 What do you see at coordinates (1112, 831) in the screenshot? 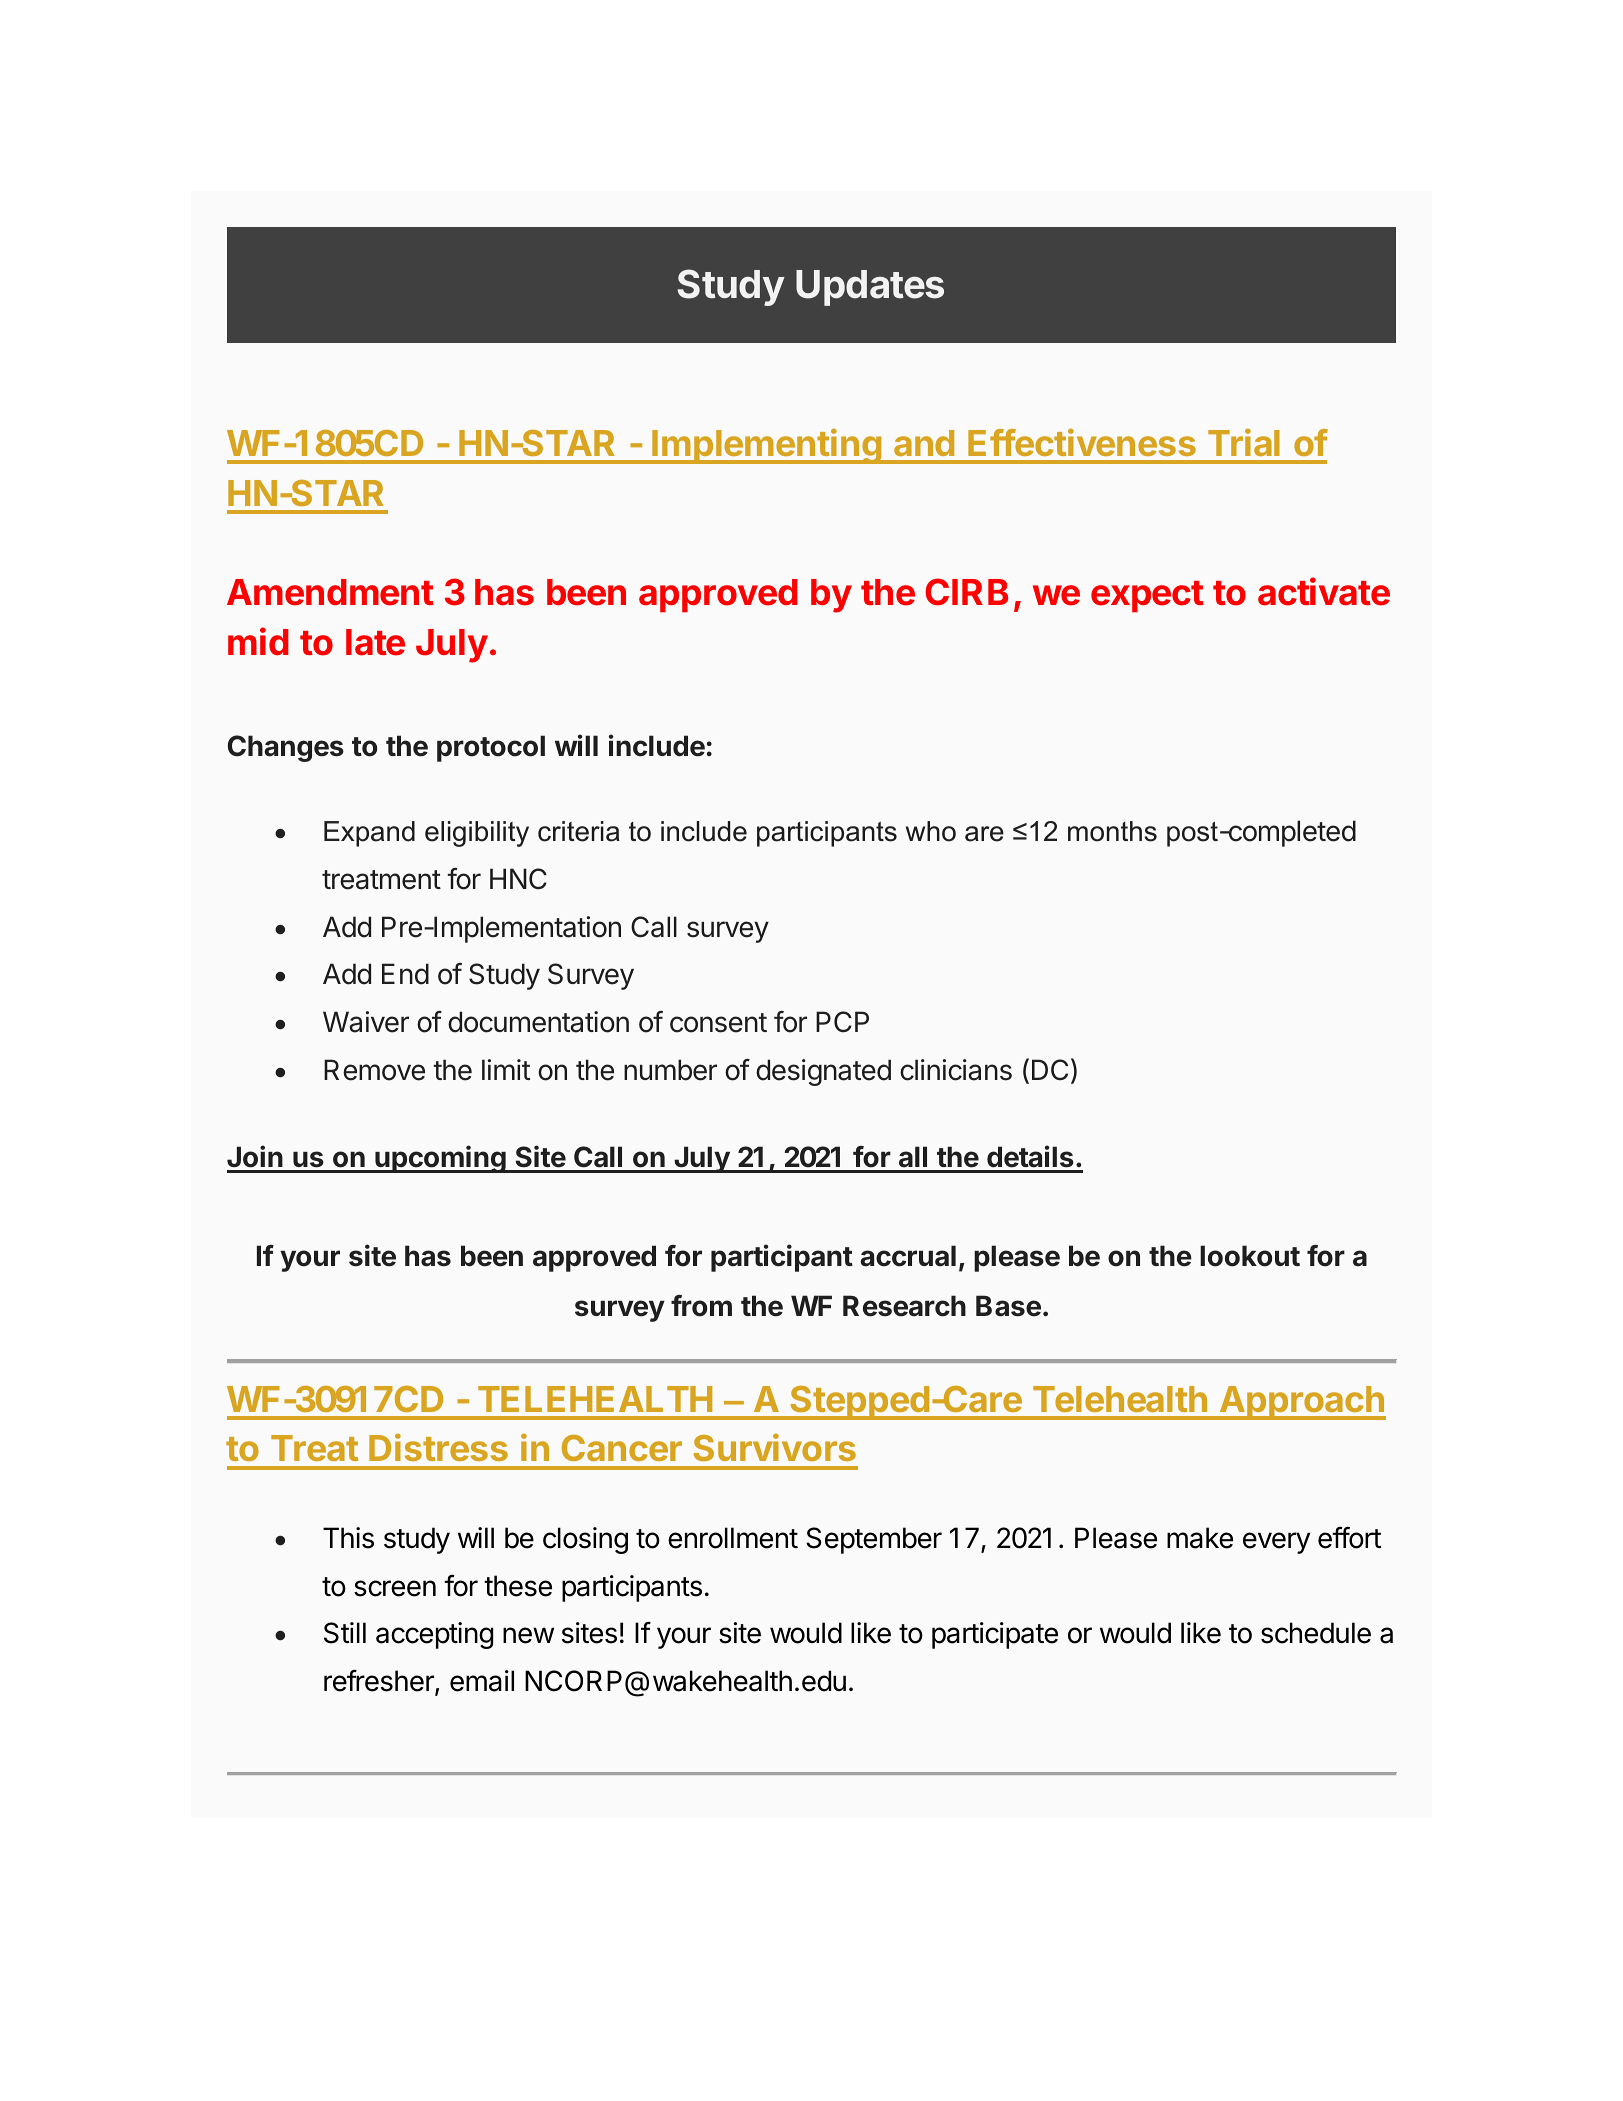
I see `months` at bounding box center [1112, 831].
